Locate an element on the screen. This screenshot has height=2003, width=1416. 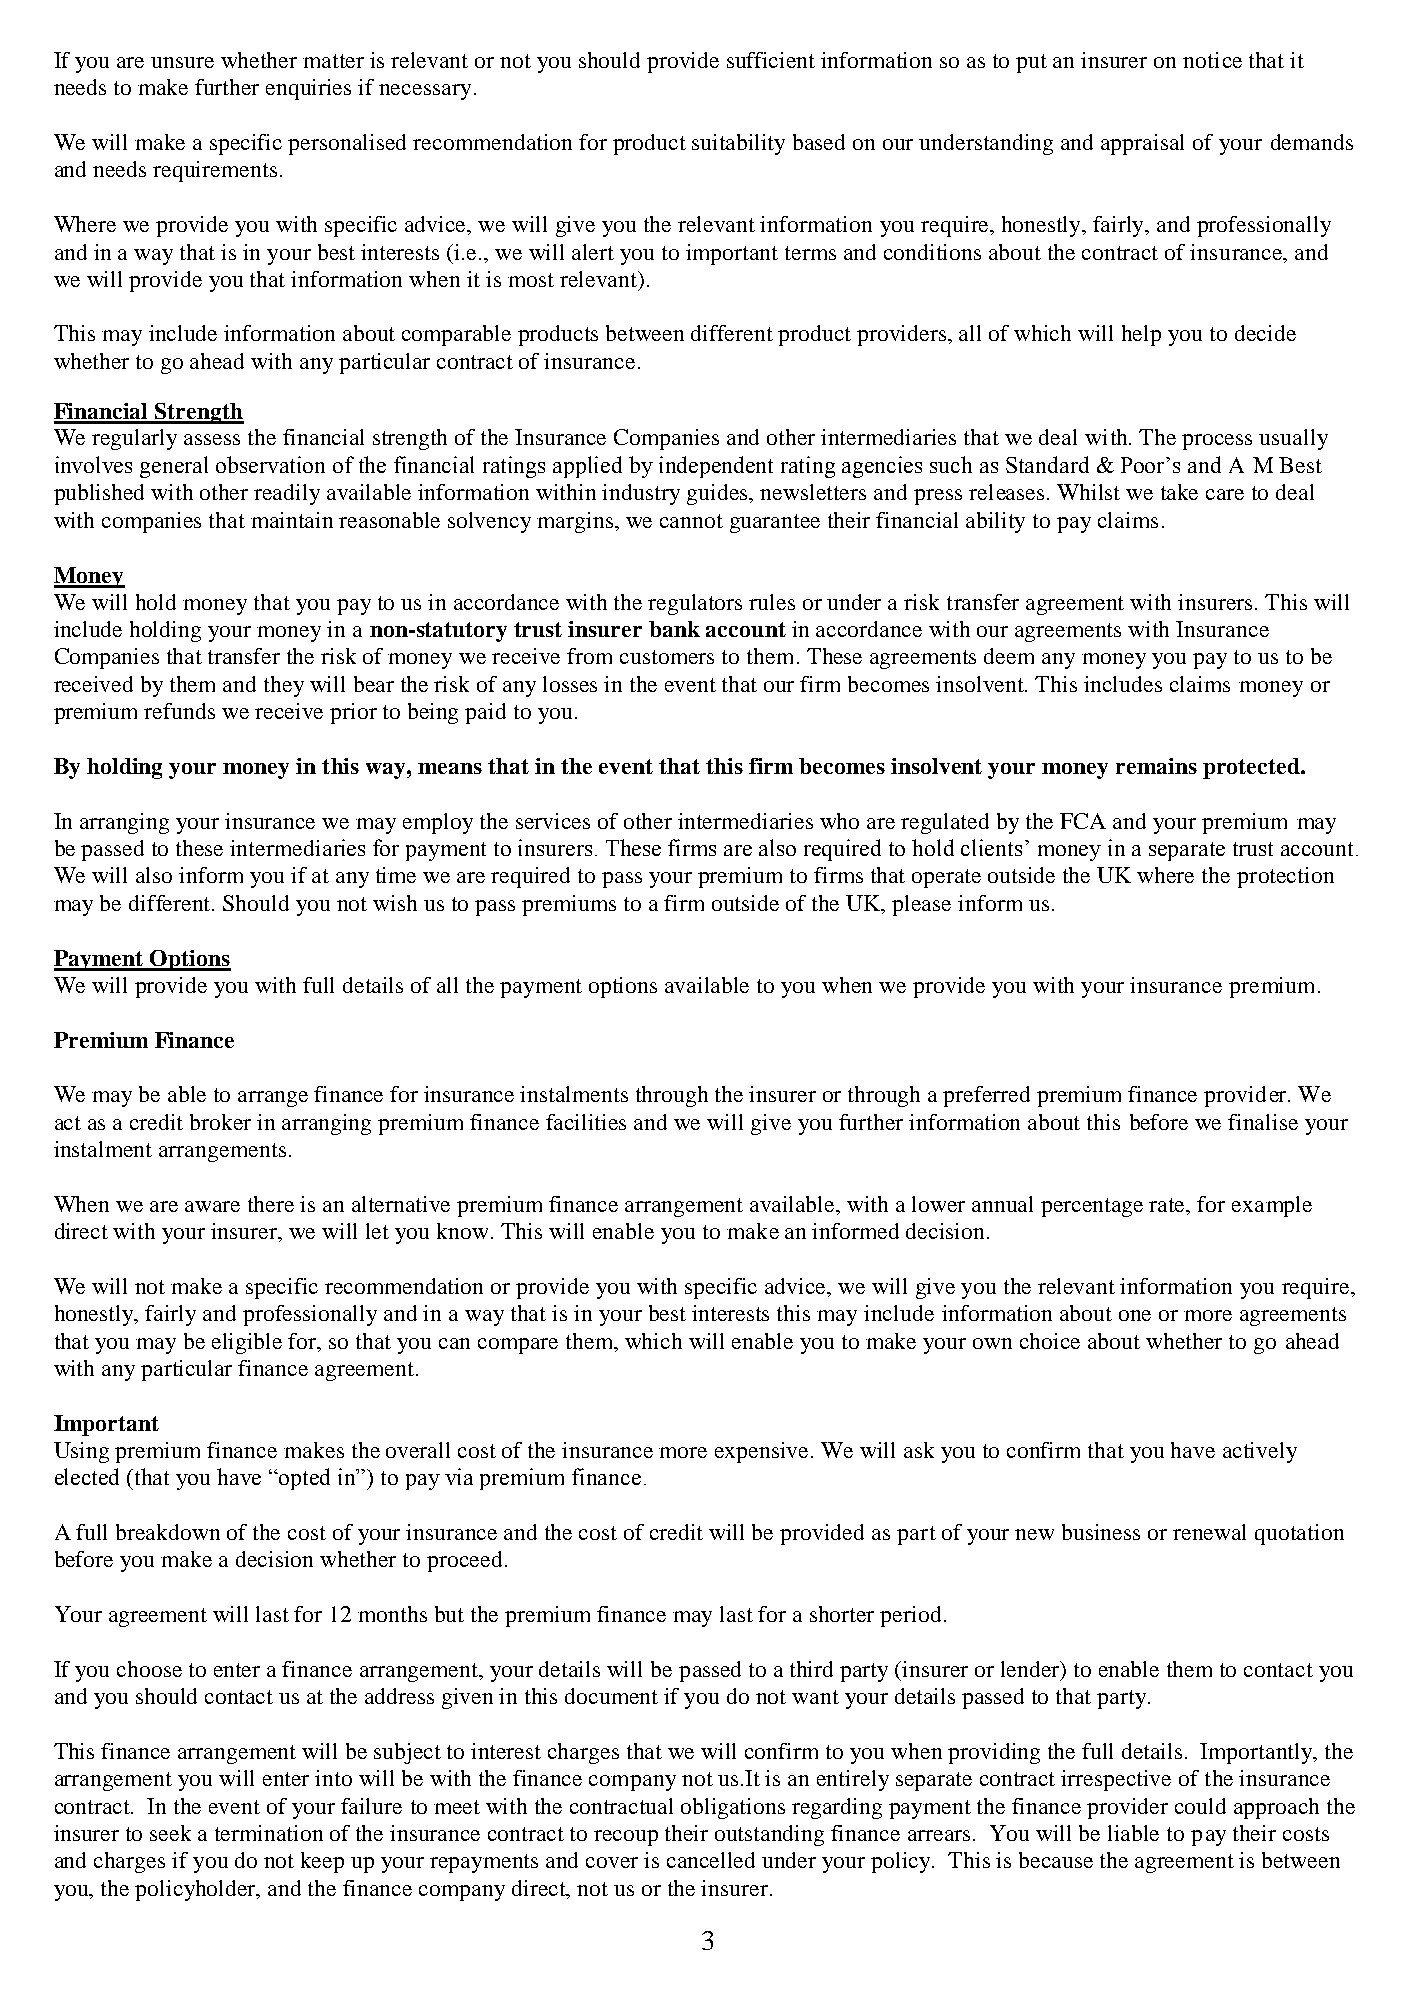
termination is located at coordinates (269, 1833).
